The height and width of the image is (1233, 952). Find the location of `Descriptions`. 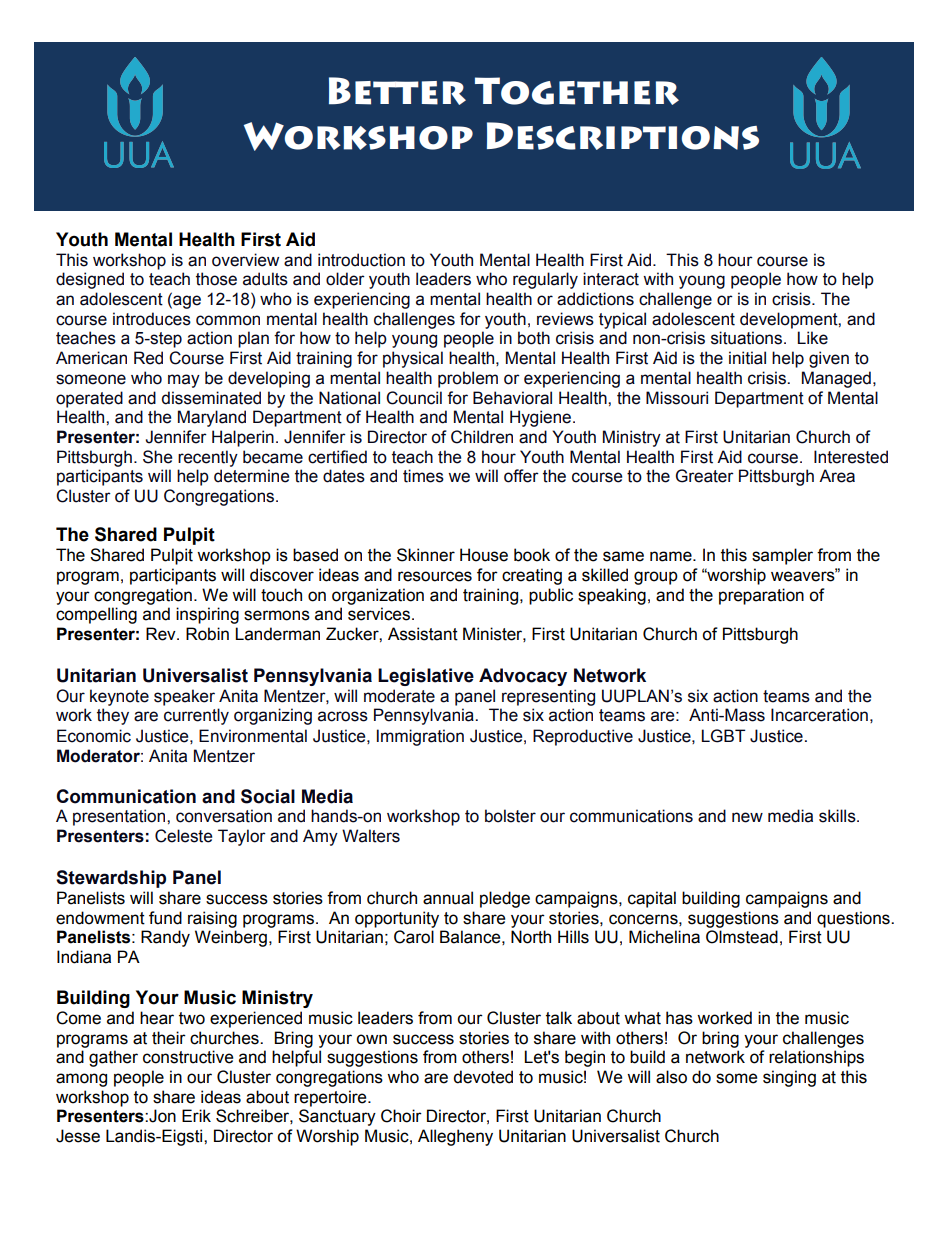

Descriptions is located at coordinates (623, 136).
